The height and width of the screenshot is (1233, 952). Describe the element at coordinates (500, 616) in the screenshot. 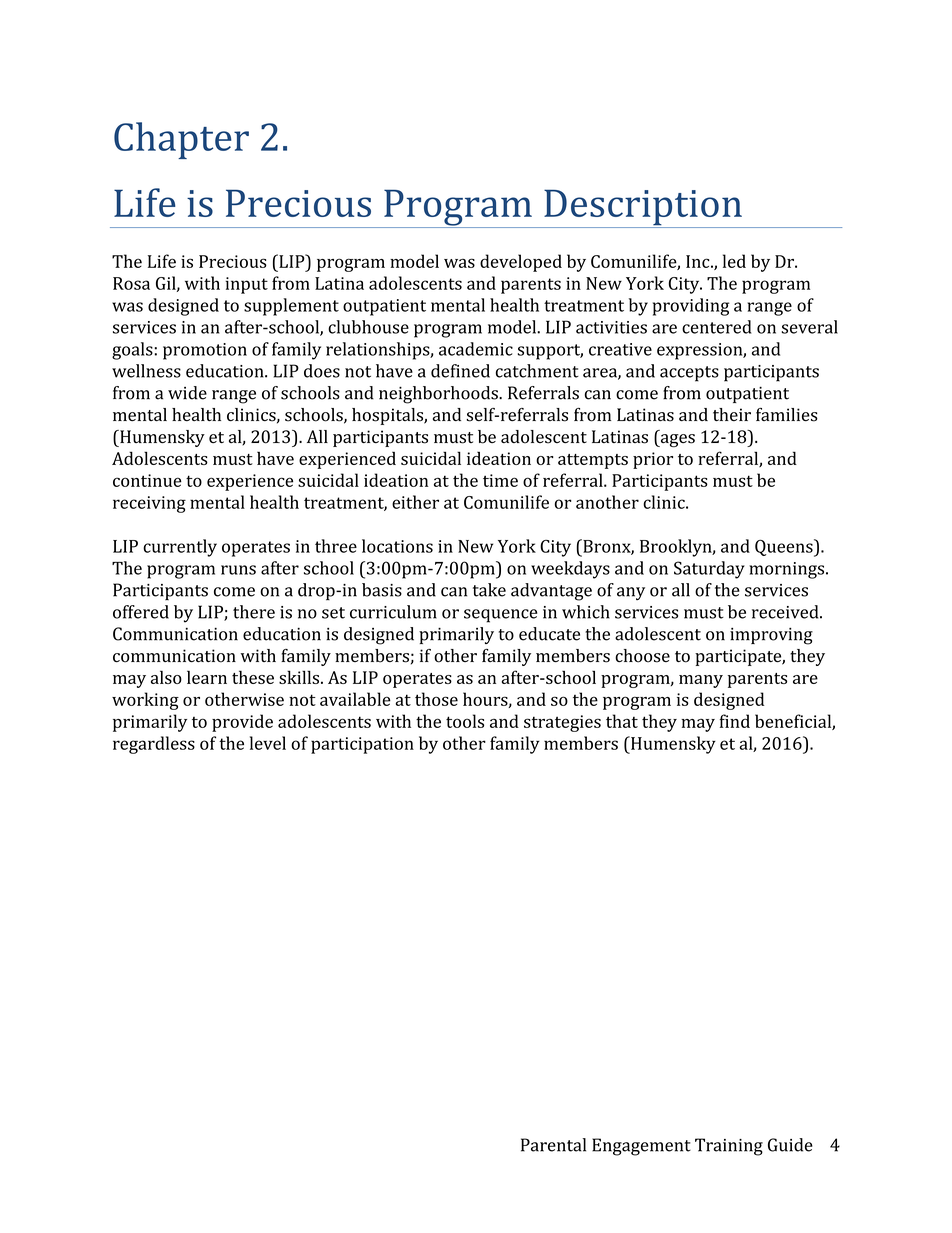

I see `sequence` at that location.
